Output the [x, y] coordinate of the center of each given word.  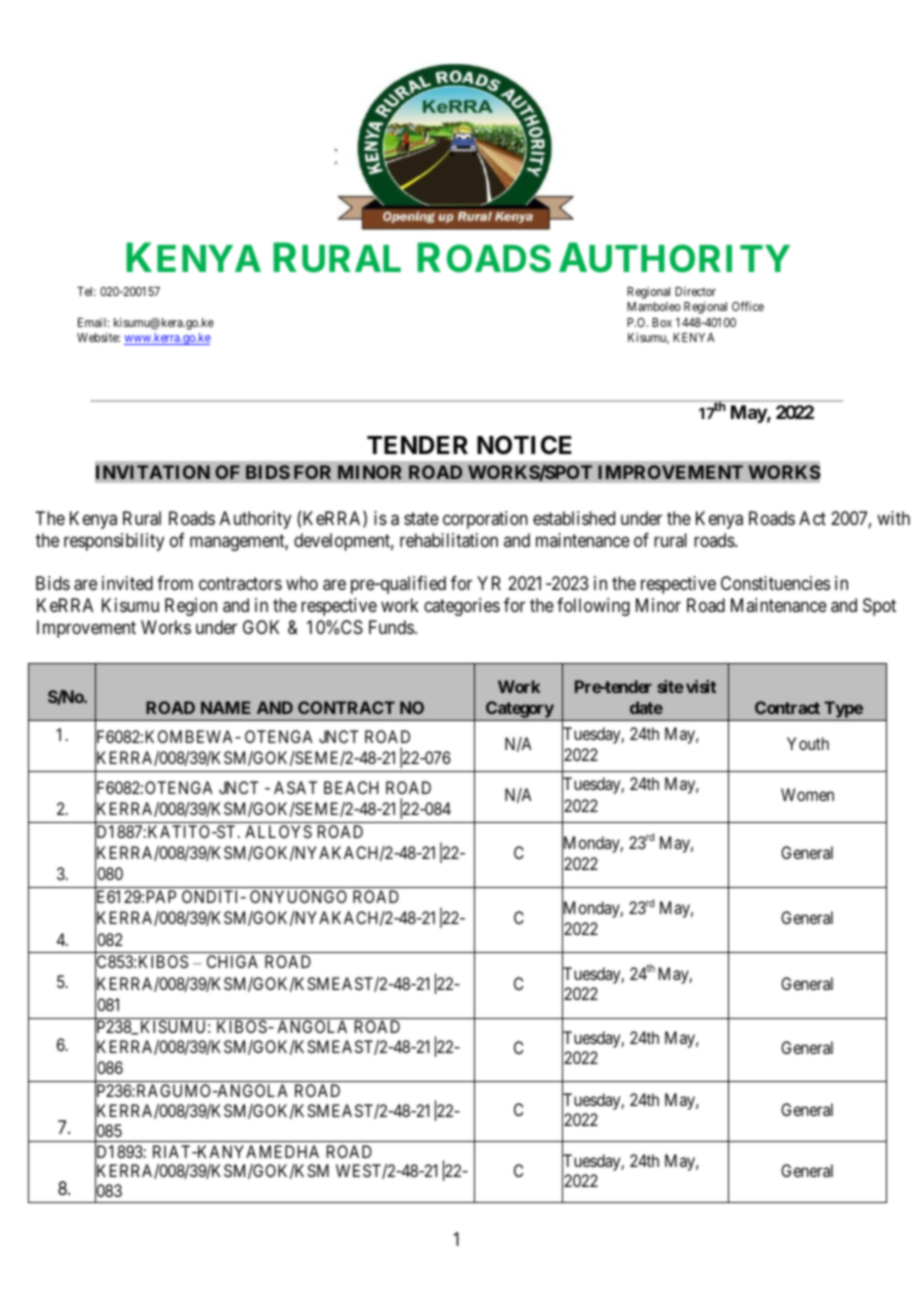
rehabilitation [449, 540]
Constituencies [775, 583]
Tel [86, 291]
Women [807, 794]
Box [662, 322]
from [175, 583]
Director [695, 291]
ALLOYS [278, 831]
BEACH [351, 787]
